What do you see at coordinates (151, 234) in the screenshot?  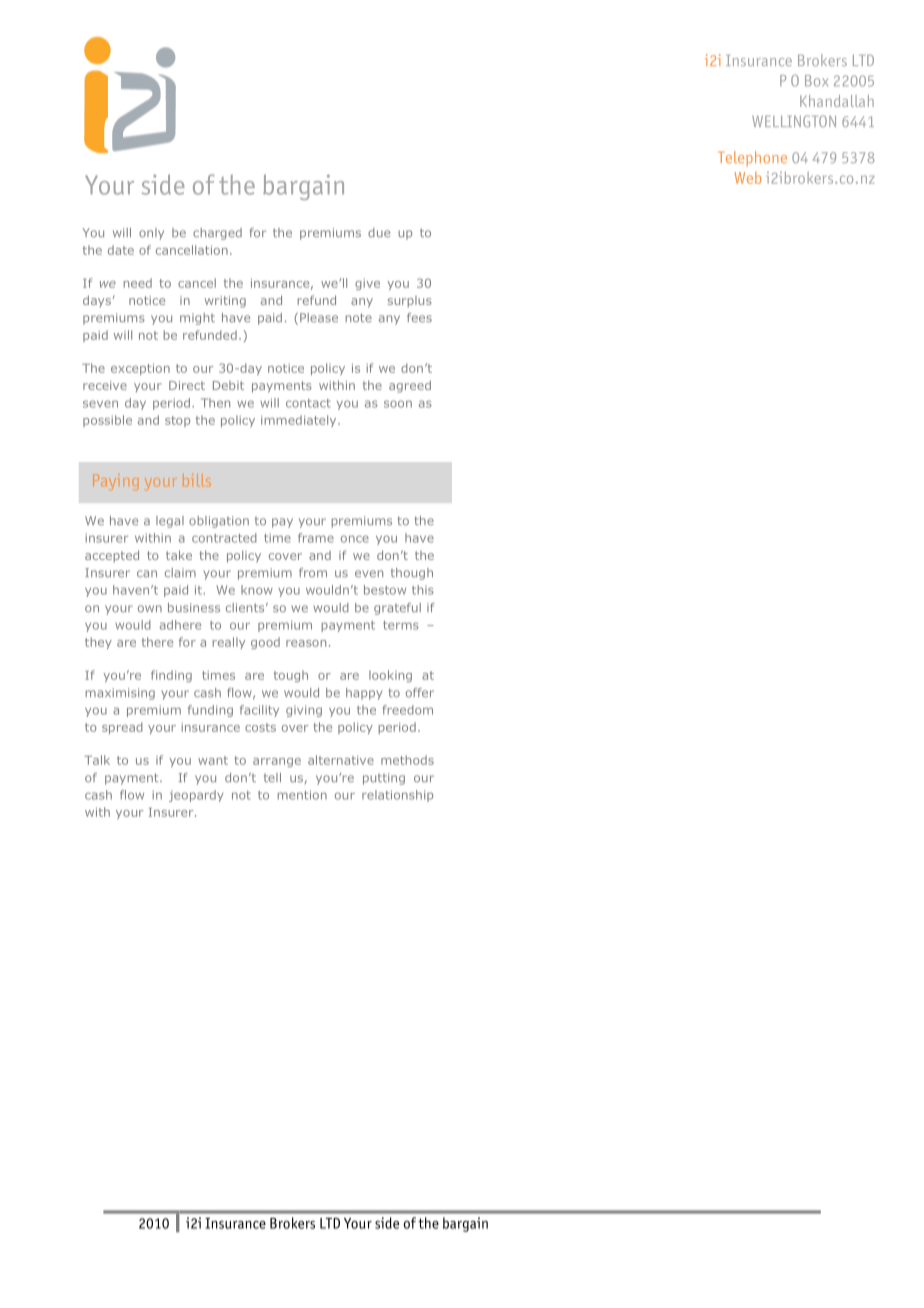 I see `only` at bounding box center [151, 234].
